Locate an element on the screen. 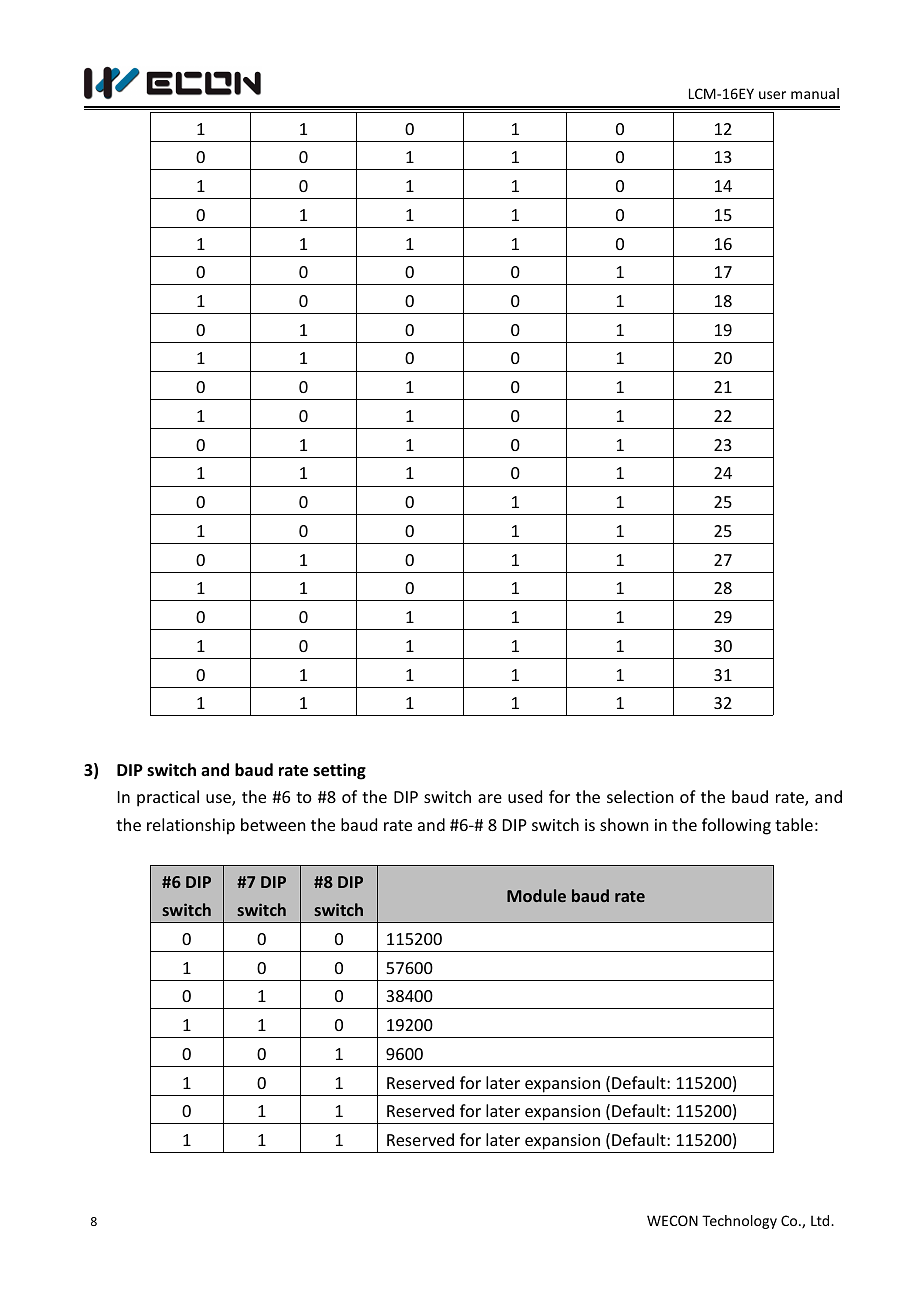  following is located at coordinates (736, 826).
